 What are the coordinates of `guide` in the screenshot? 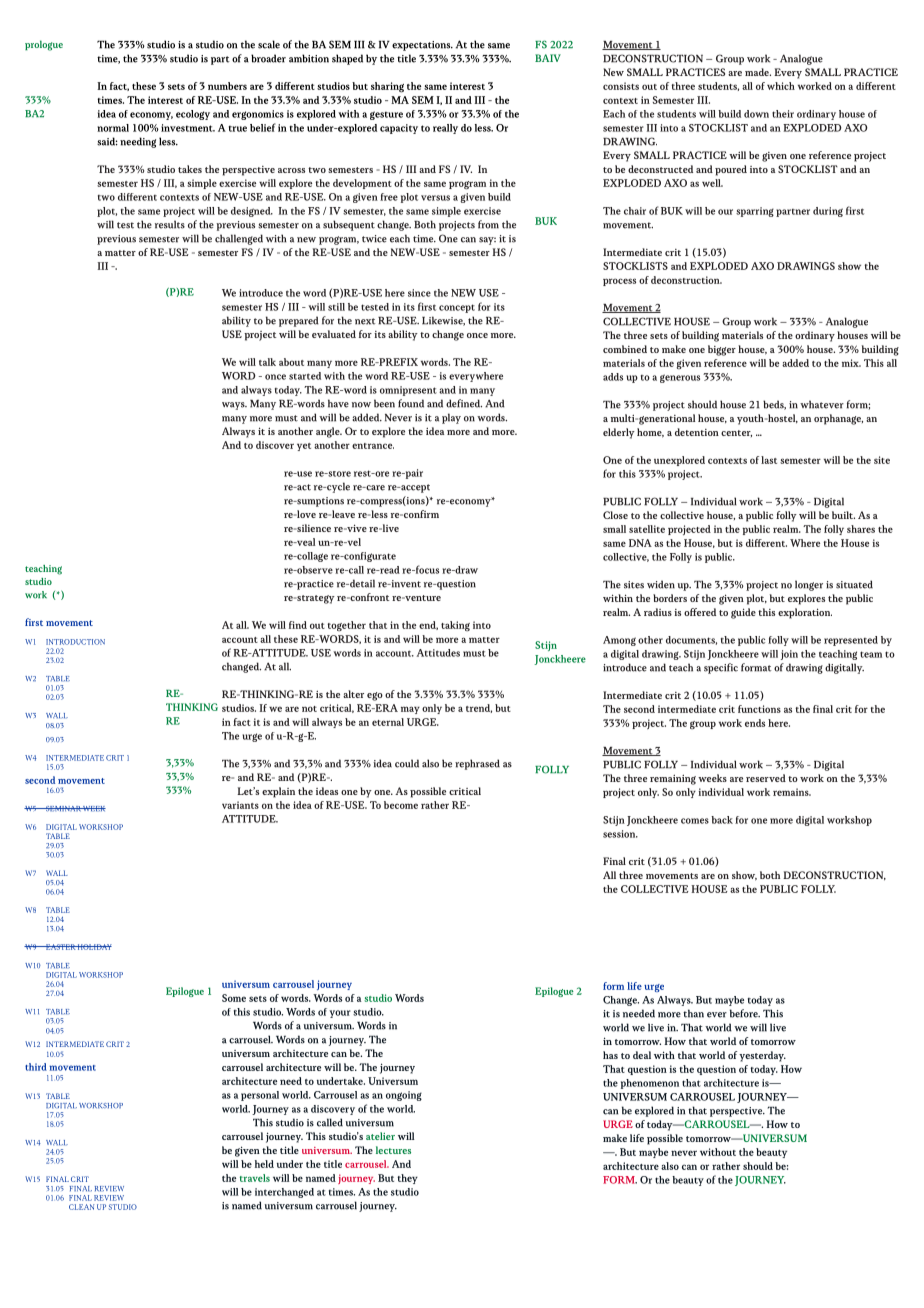 It's located at (743, 613).
